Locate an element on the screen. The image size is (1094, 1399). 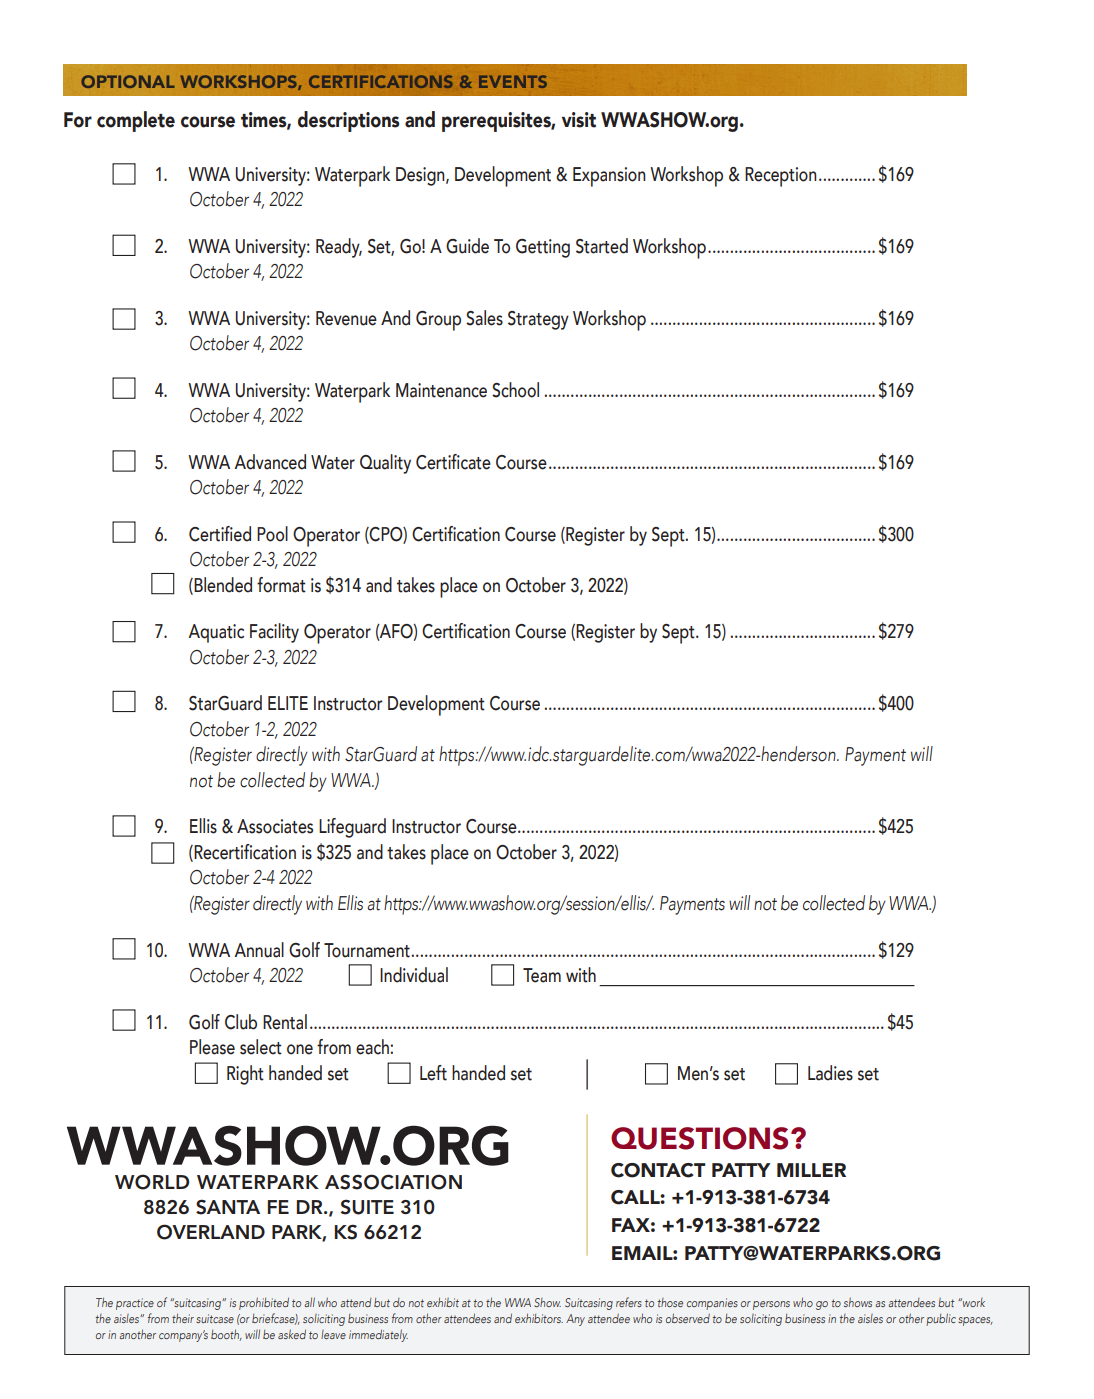
Team is located at coordinates (542, 975).
